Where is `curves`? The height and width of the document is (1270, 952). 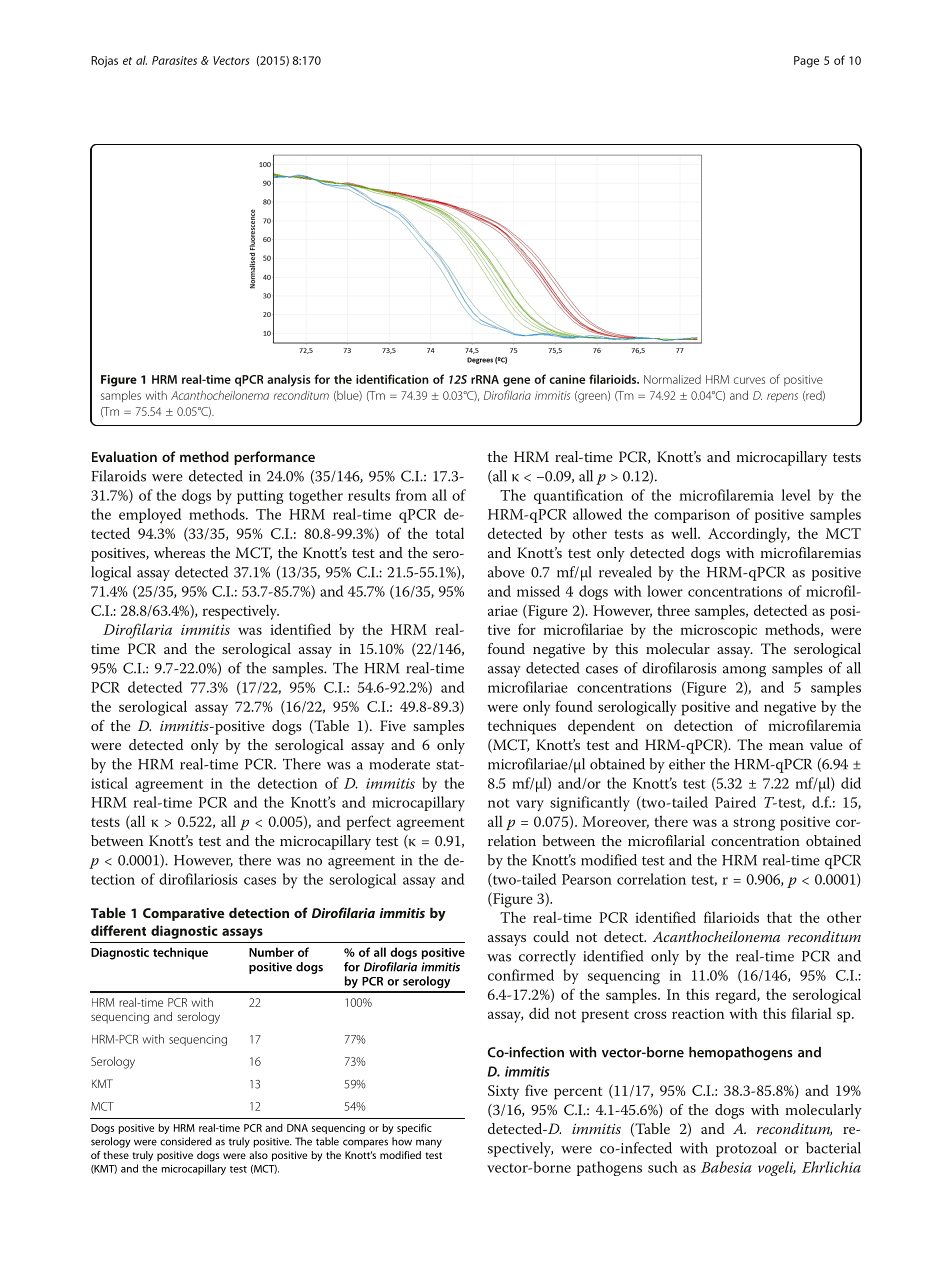 curves is located at coordinates (749, 380).
